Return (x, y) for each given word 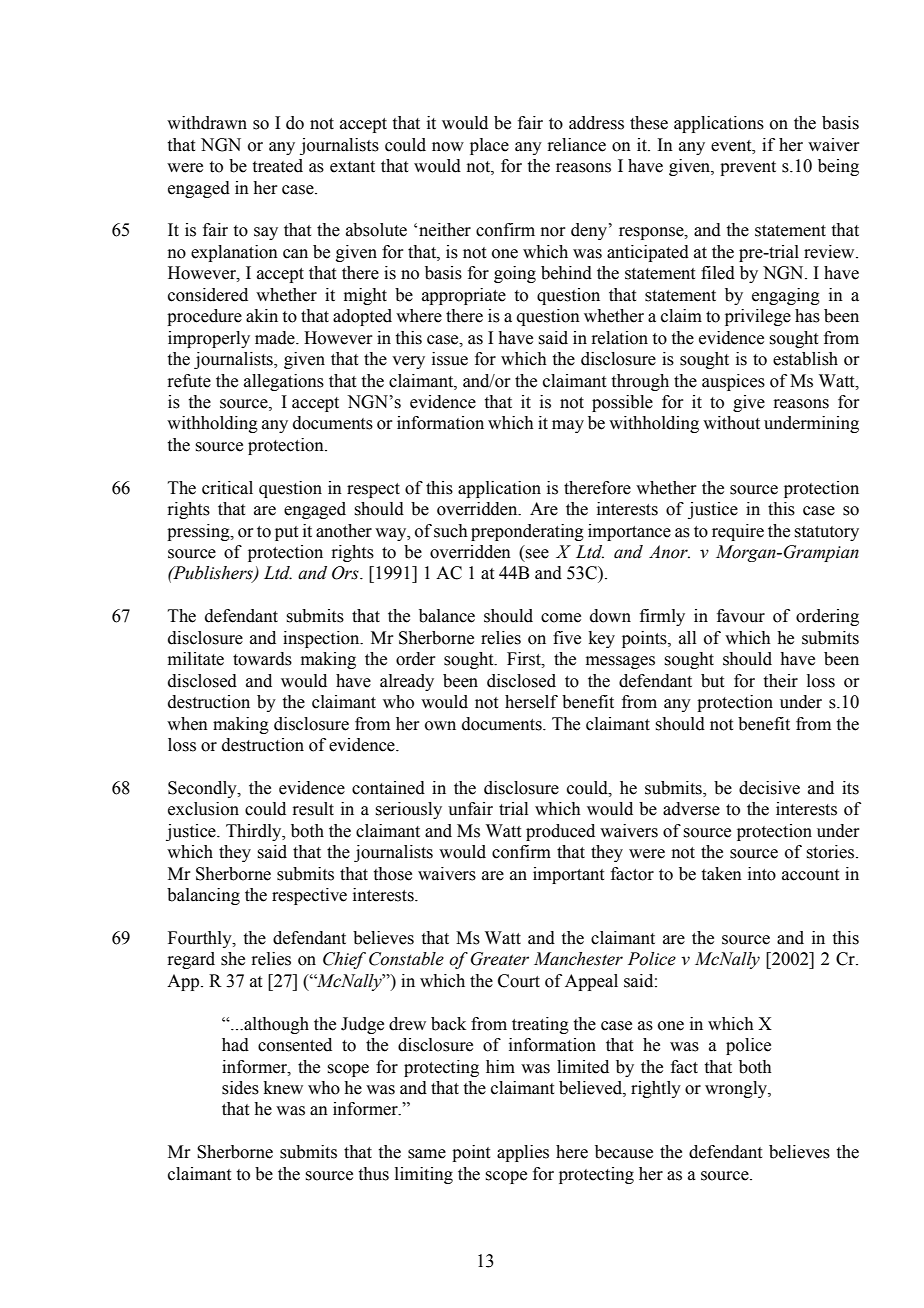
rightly (656, 1089)
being (838, 167)
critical (227, 488)
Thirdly (255, 832)
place (489, 146)
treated (278, 166)
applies (523, 1153)
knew (283, 1088)
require (738, 532)
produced (560, 832)
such (451, 531)
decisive (769, 788)
